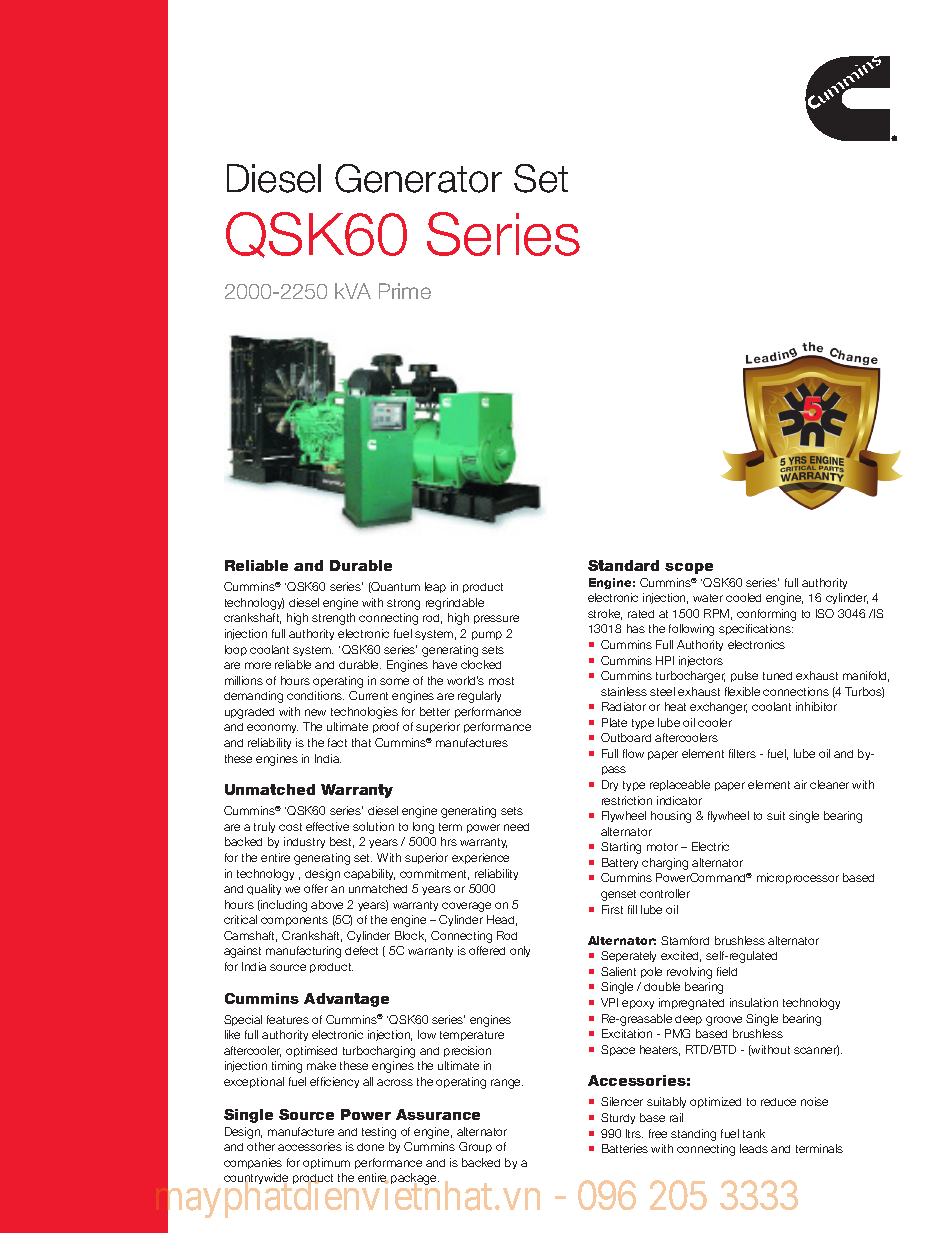  What do you see at coordinates (623, 565) in the image?
I see `Standard` at bounding box center [623, 565].
